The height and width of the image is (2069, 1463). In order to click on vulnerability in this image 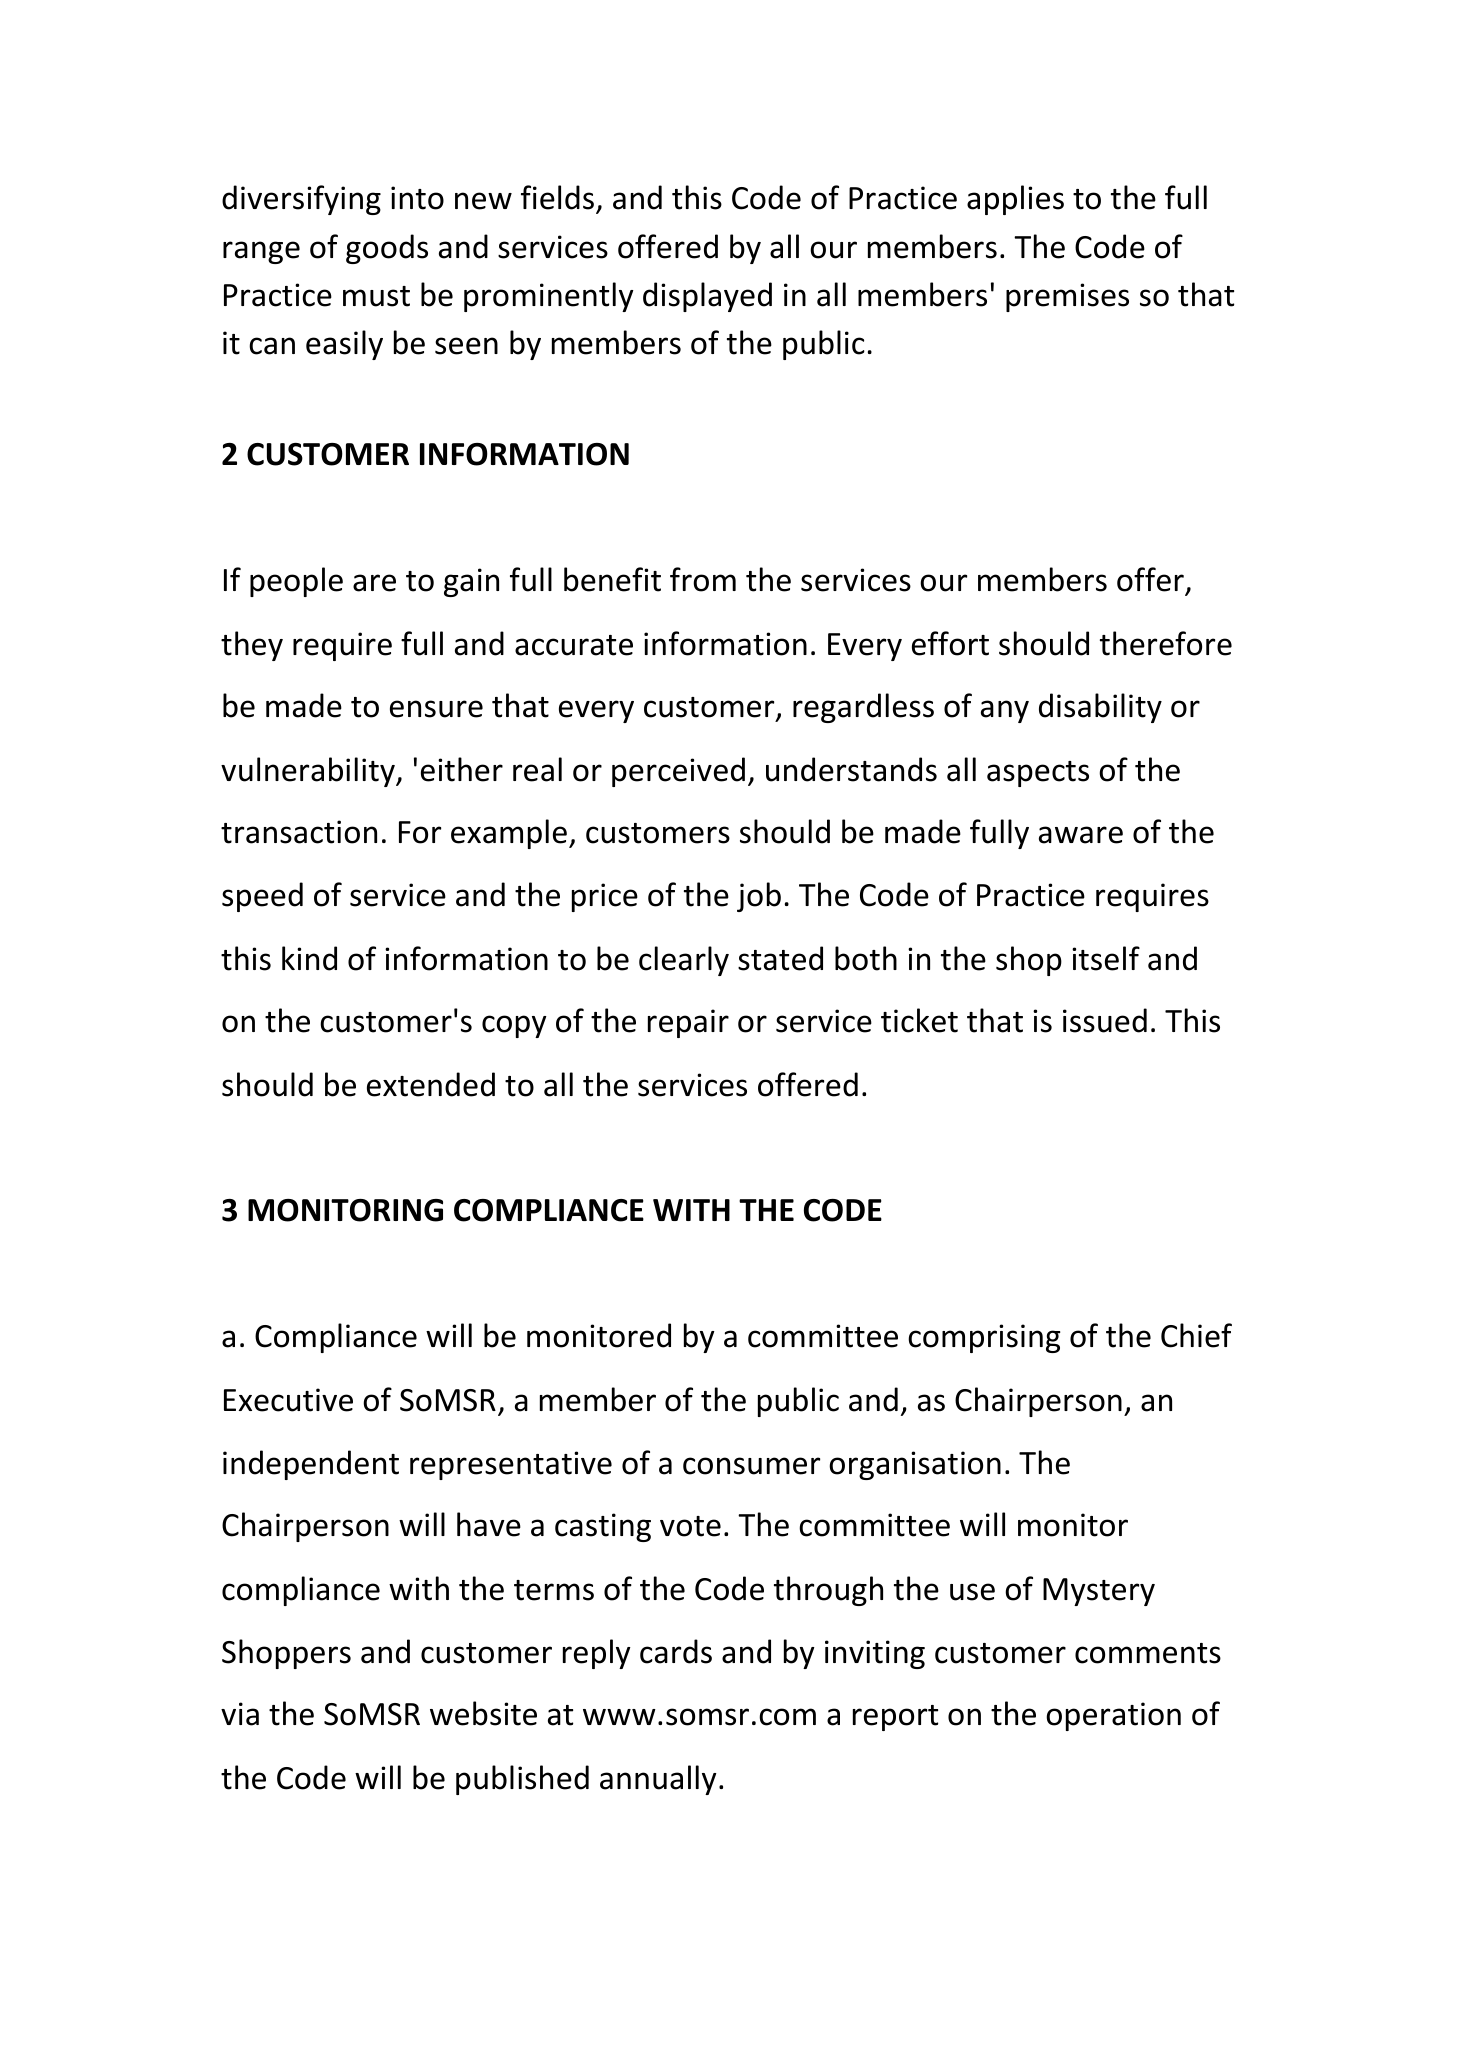, I will do `click(309, 772)`.
